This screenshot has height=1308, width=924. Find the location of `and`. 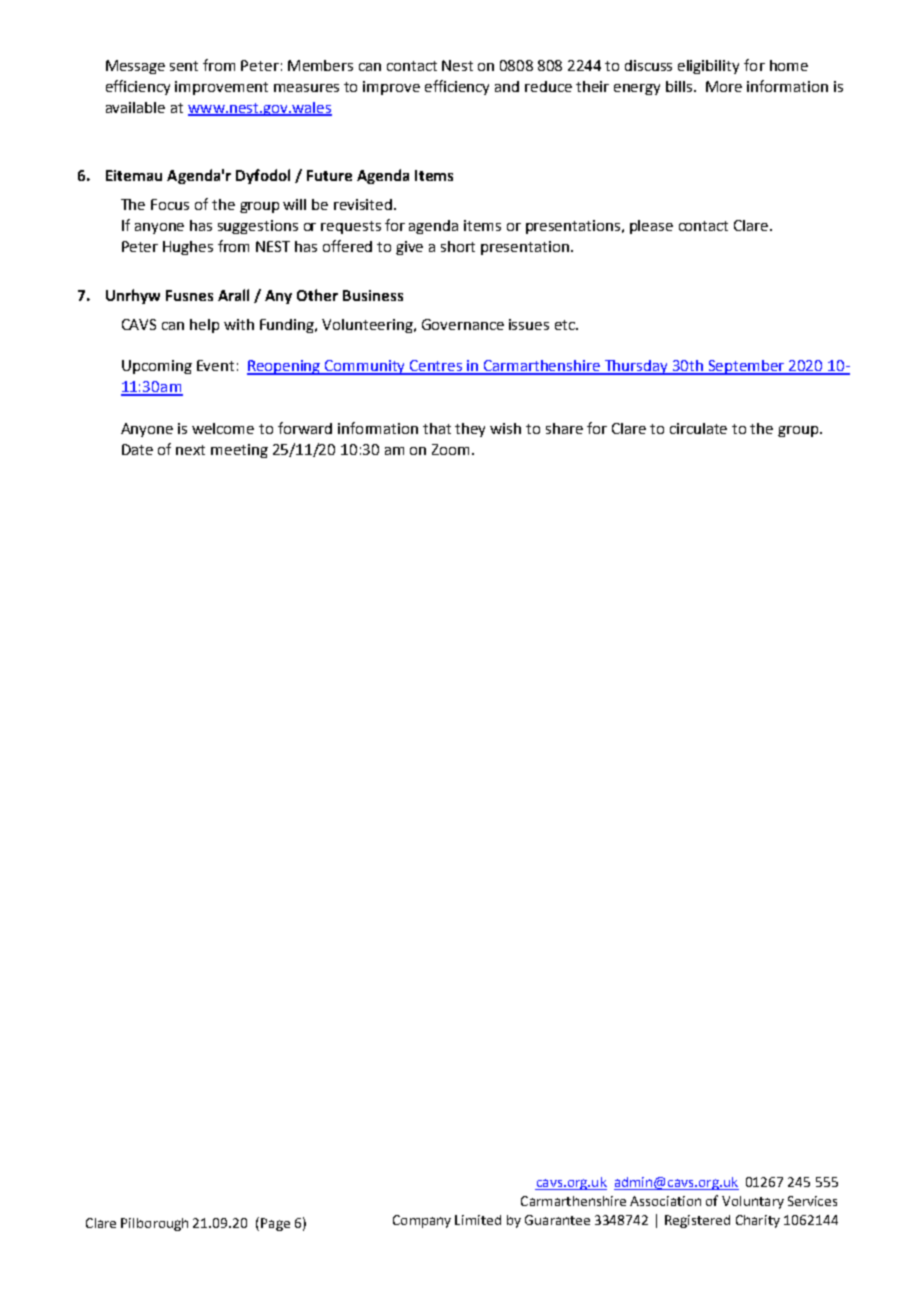

and is located at coordinates (507, 86).
